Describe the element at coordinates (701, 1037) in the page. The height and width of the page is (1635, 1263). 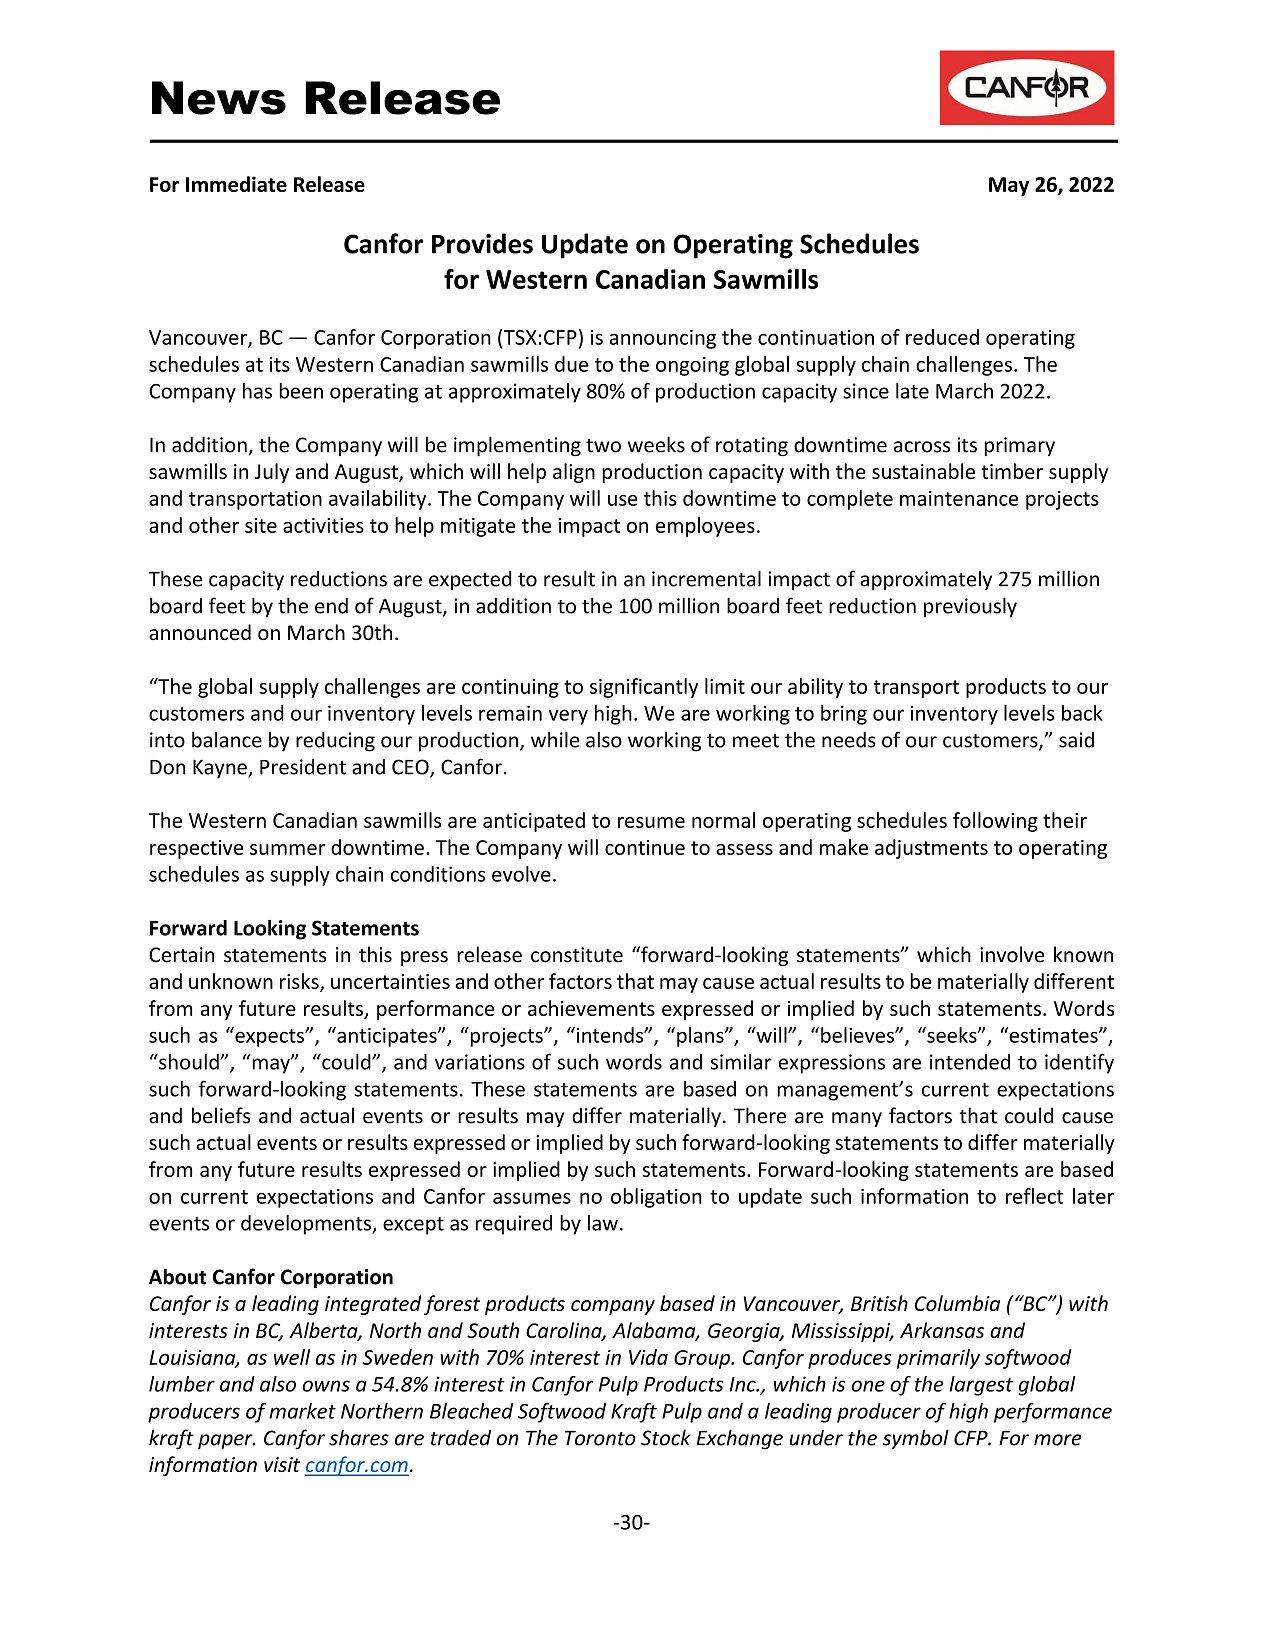
I see `plans` at that location.
